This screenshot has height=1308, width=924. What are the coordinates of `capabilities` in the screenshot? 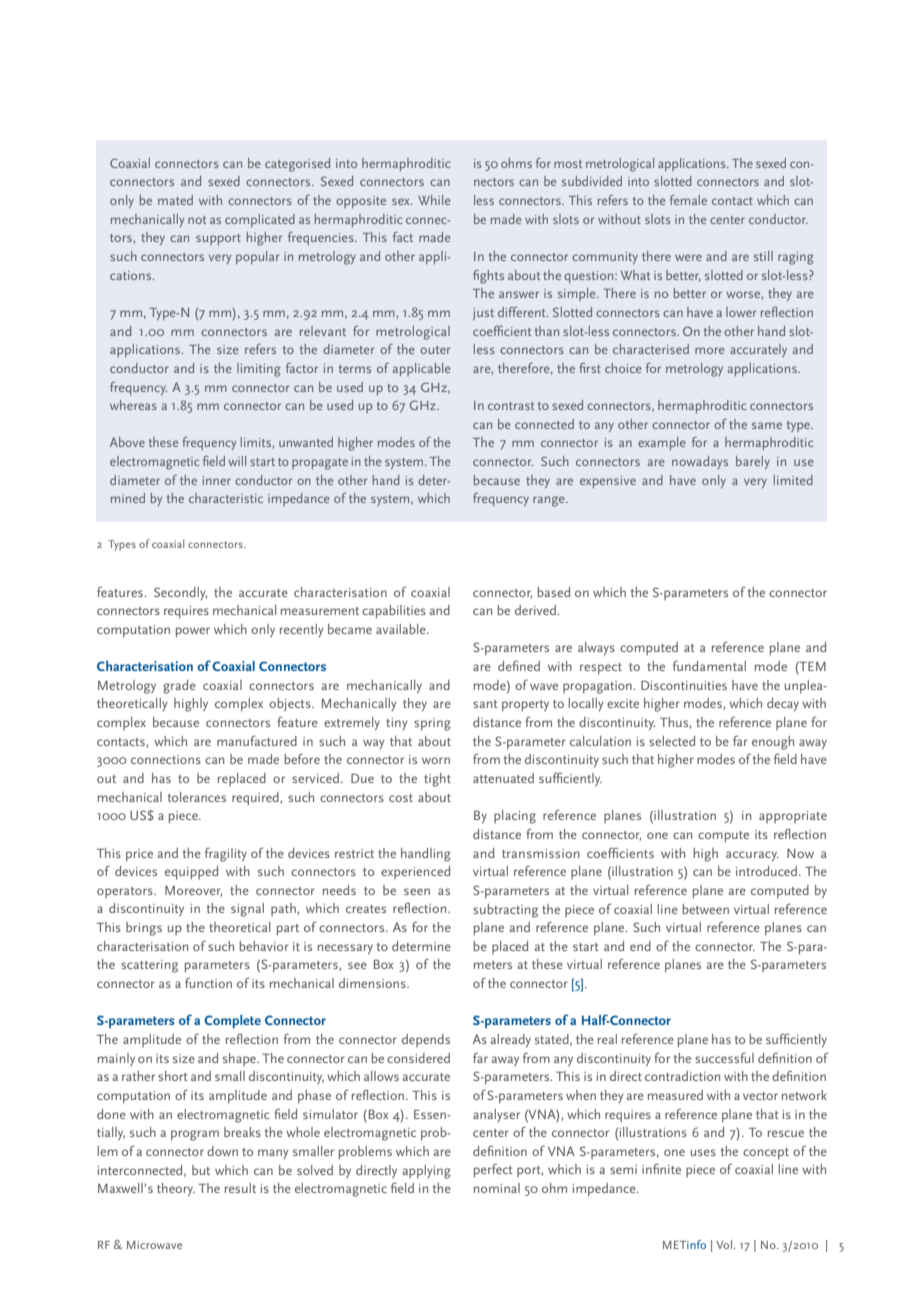 It's located at (394, 611).
